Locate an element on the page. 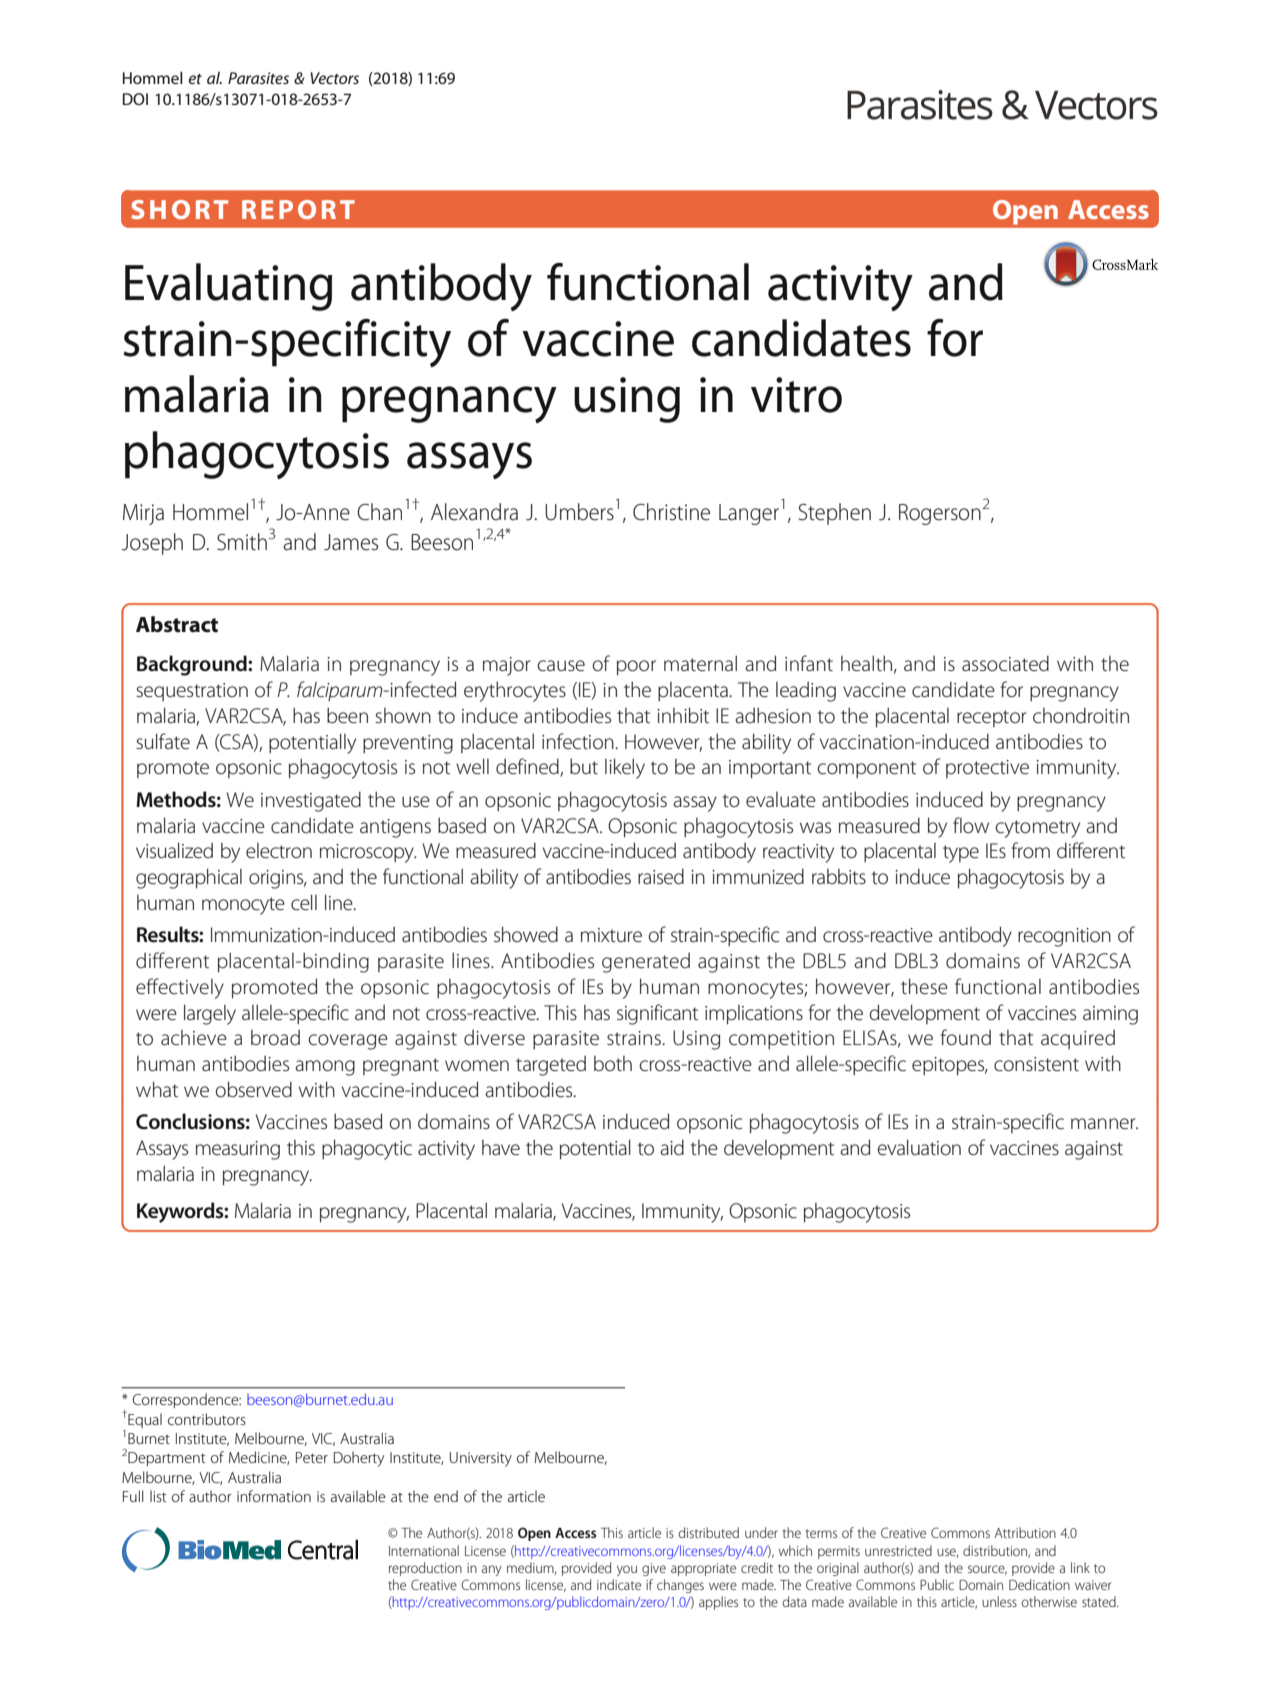 This document has height=1701, width=1280. vitro is located at coordinates (796, 395).
